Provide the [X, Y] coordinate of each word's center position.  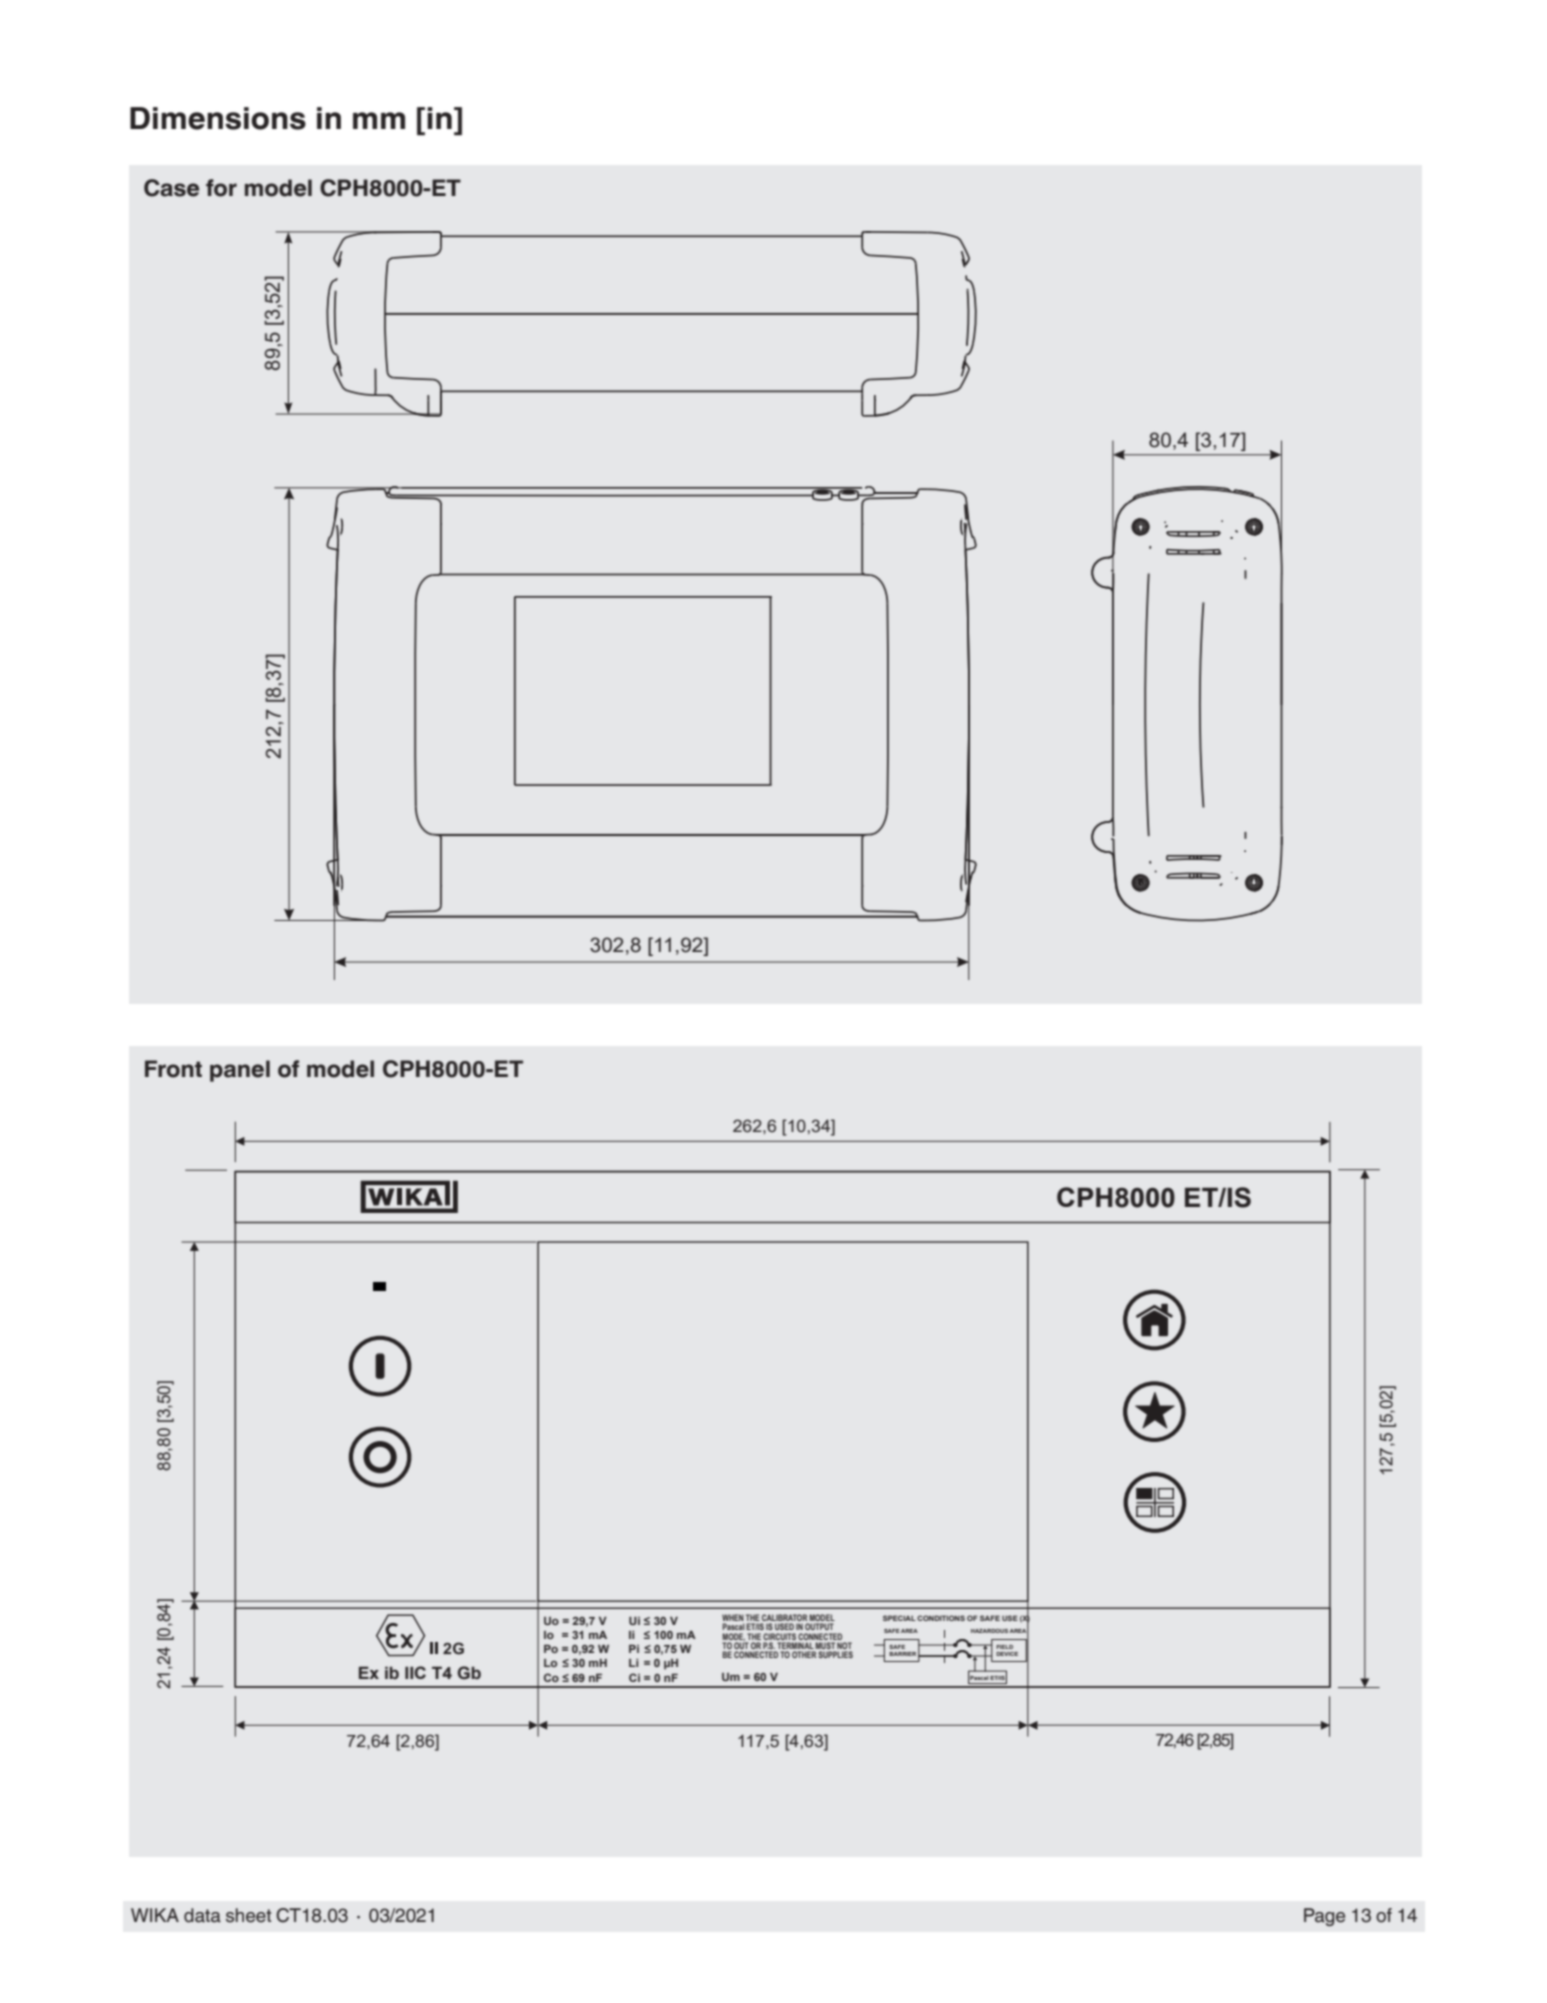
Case [171, 188]
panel [240, 1071]
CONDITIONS [941, 1618]
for [221, 188]
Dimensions [218, 118]
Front [173, 1069]
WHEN [733, 1619]
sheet [249, 1915]
